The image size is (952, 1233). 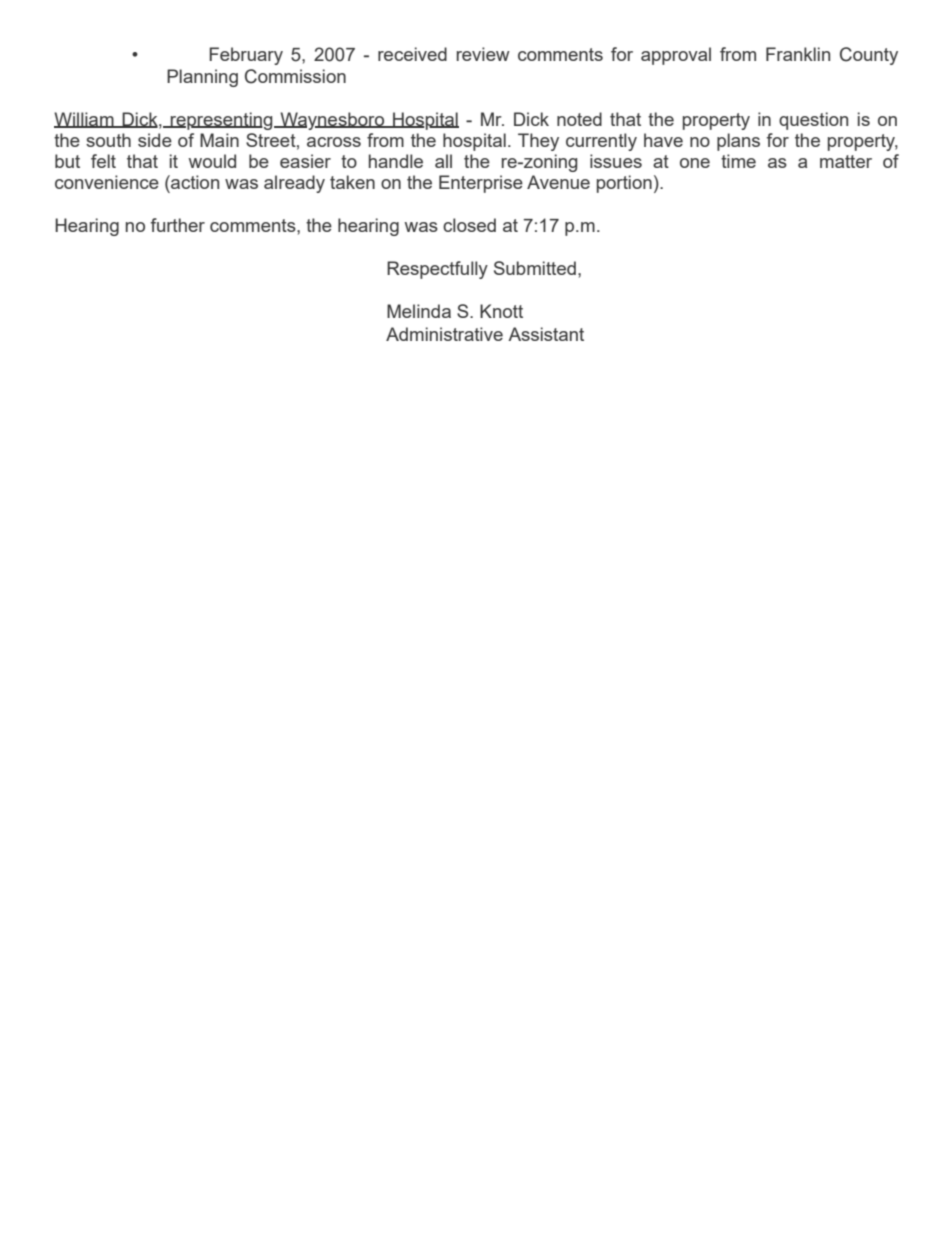 What do you see at coordinates (443, 161) in the screenshot?
I see `all` at bounding box center [443, 161].
